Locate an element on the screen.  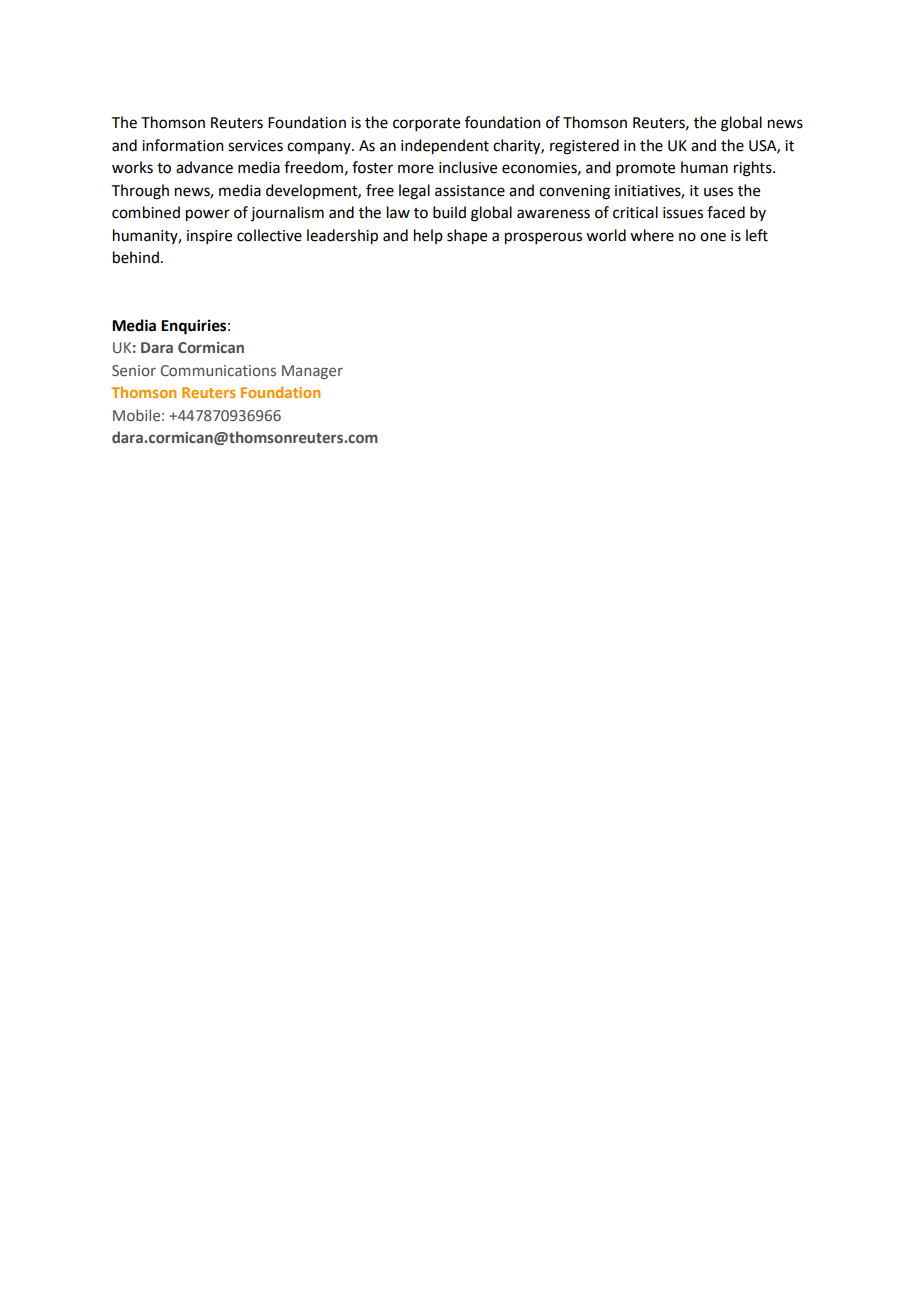
behind is located at coordinates (136, 257).
